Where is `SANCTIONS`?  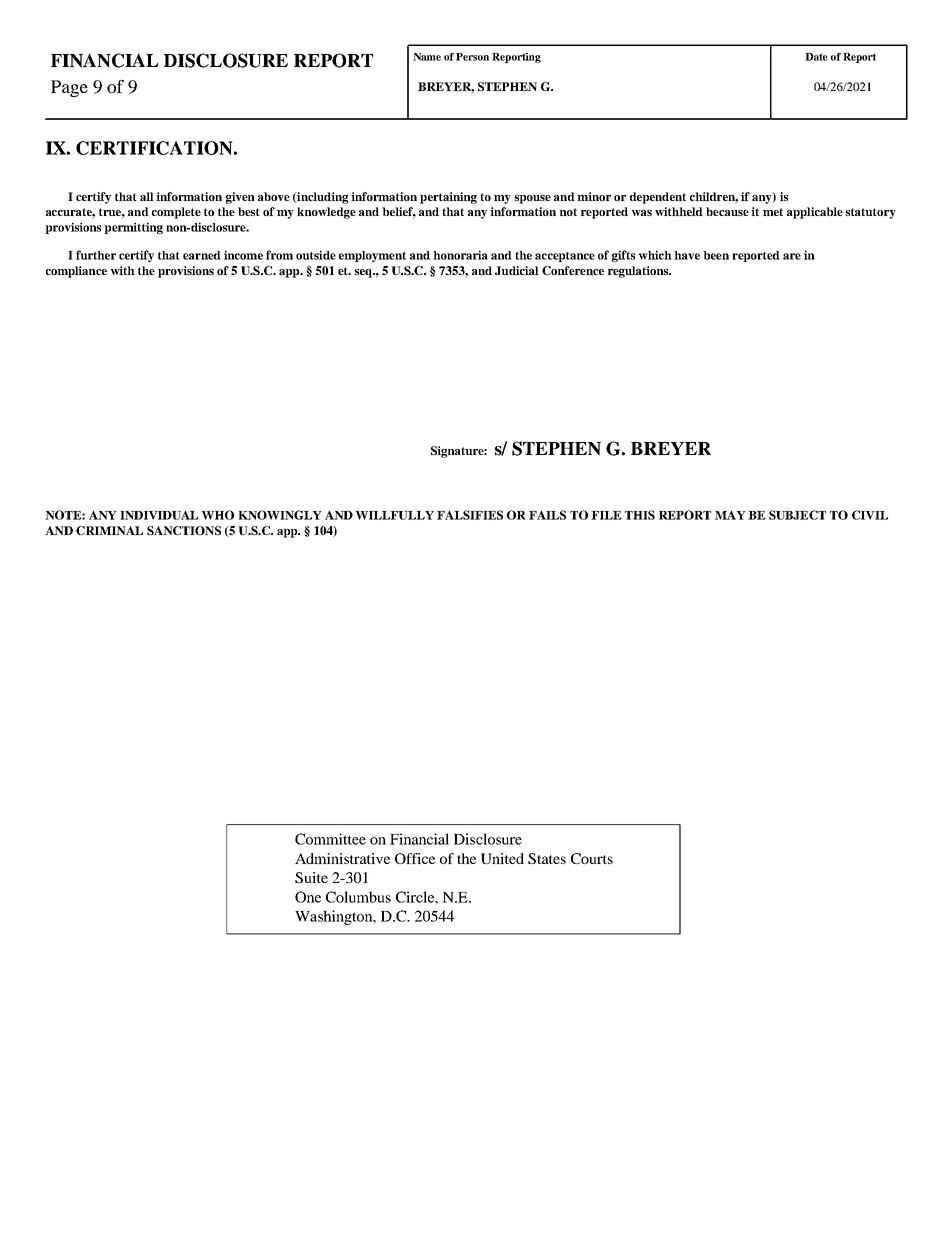 SANCTIONS is located at coordinates (184, 530).
